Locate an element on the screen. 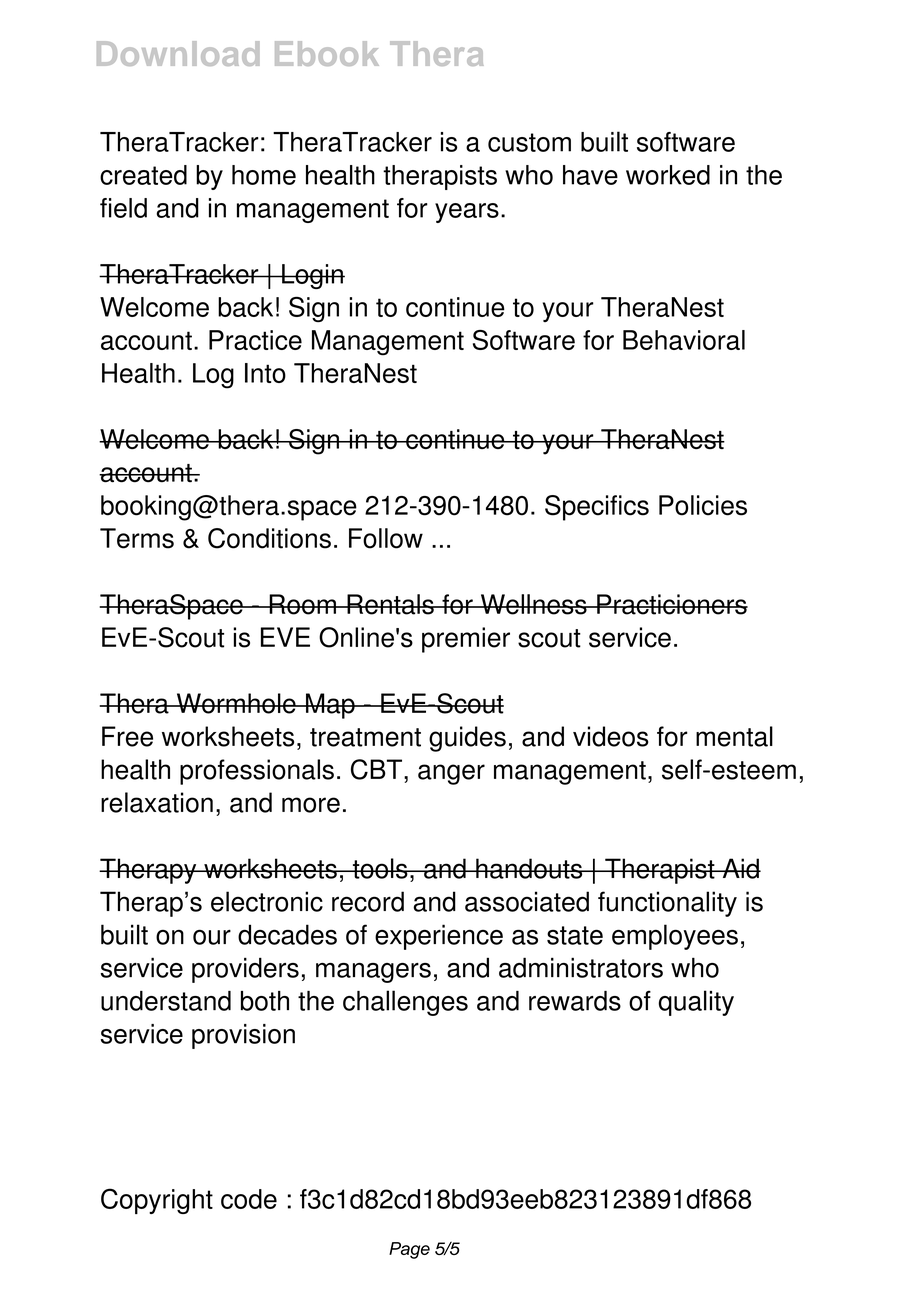  Ebook is located at coordinates (327, 53).
